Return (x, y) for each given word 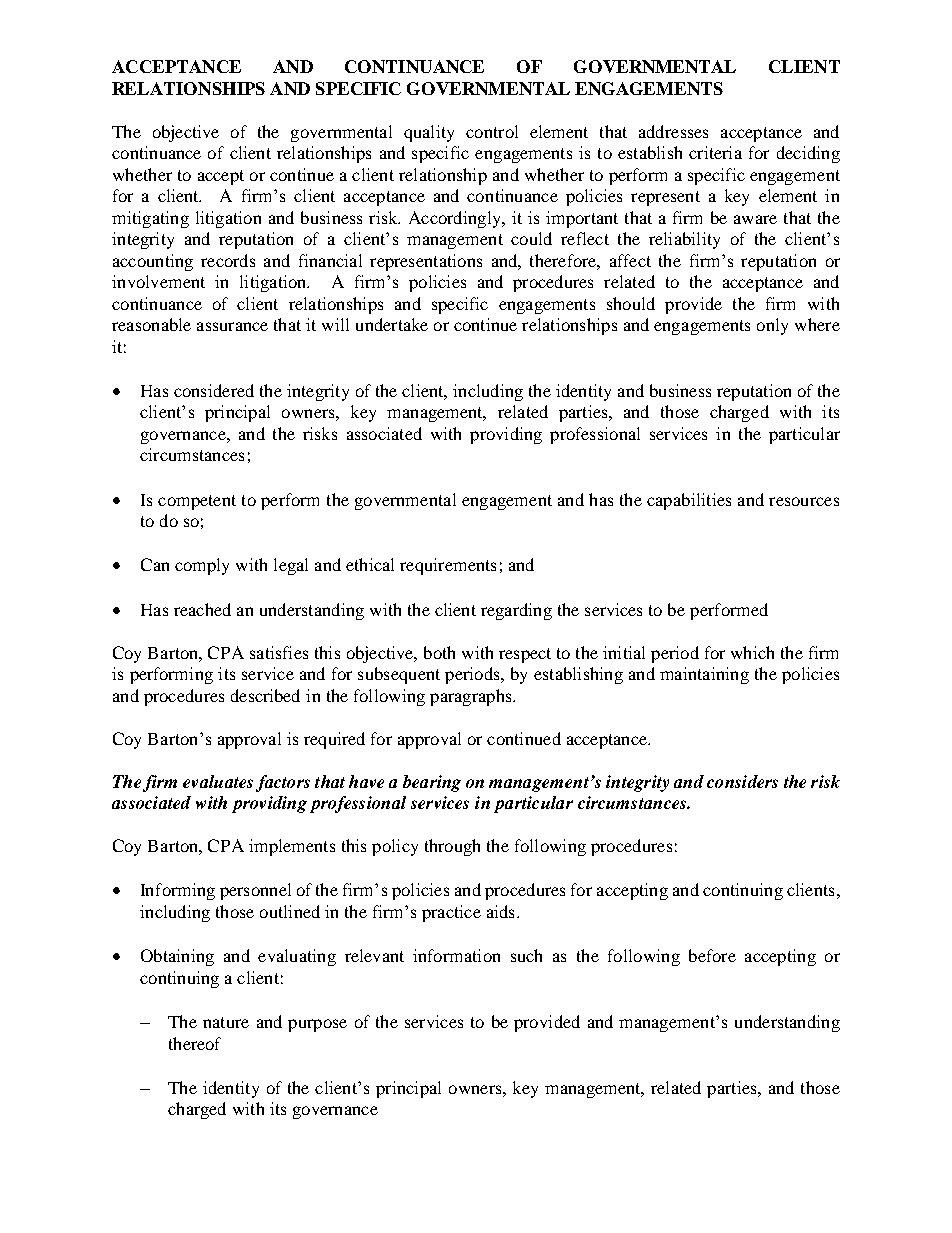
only (772, 326)
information (456, 955)
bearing (432, 783)
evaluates (218, 781)
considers (742, 781)
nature (226, 1022)
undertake (392, 324)
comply (202, 566)
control (492, 131)
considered (214, 390)
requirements (448, 566)
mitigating (150, 219)
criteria (715, 152)
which (752, 652)
